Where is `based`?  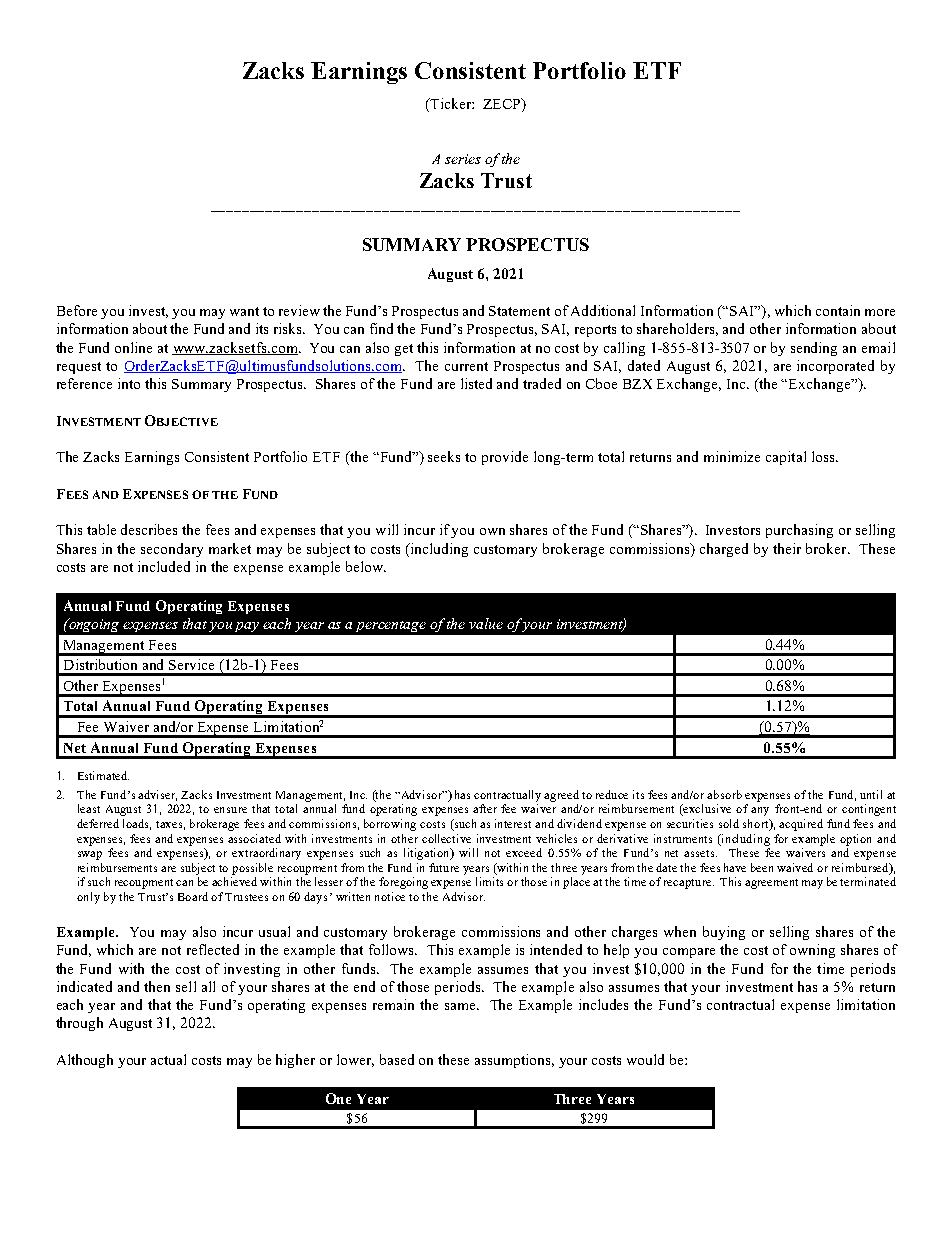 based is located at coordinates (397, 1059).
